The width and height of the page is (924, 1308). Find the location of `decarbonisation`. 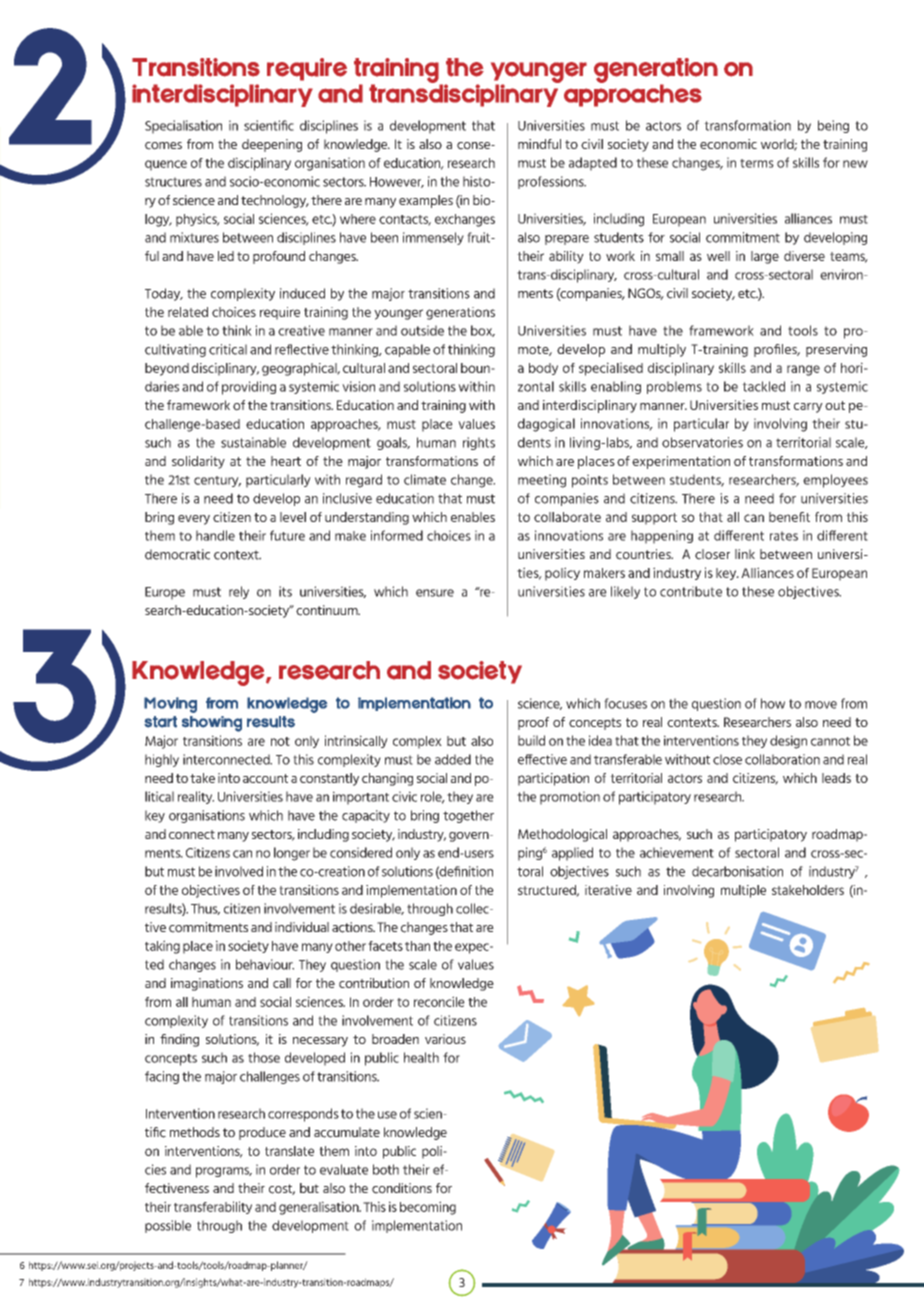

decarbonisation is located at coordinates (737, 871).
